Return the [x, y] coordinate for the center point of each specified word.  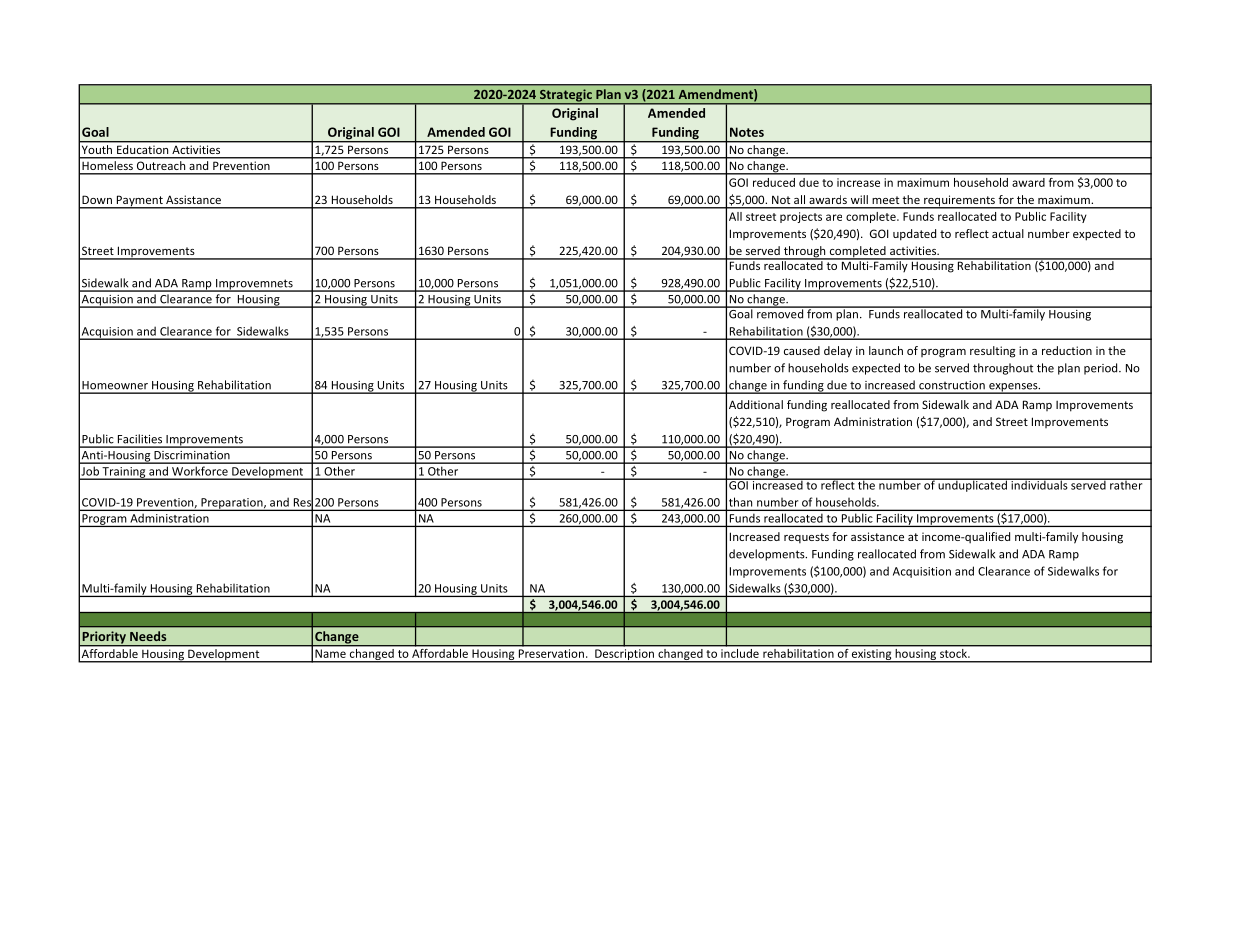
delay [838, 352]
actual [1008, 233]
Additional [756, 404]
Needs [148, 636]
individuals [1039, 484]
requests [806, 538]
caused [802, 350]
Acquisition [922, 572]
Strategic [566, 96]
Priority [104, 638]
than [740, 502]
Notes [747, 132]
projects [801, 217]
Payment [139, 202]
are [834, 217]
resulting [992, 352]
